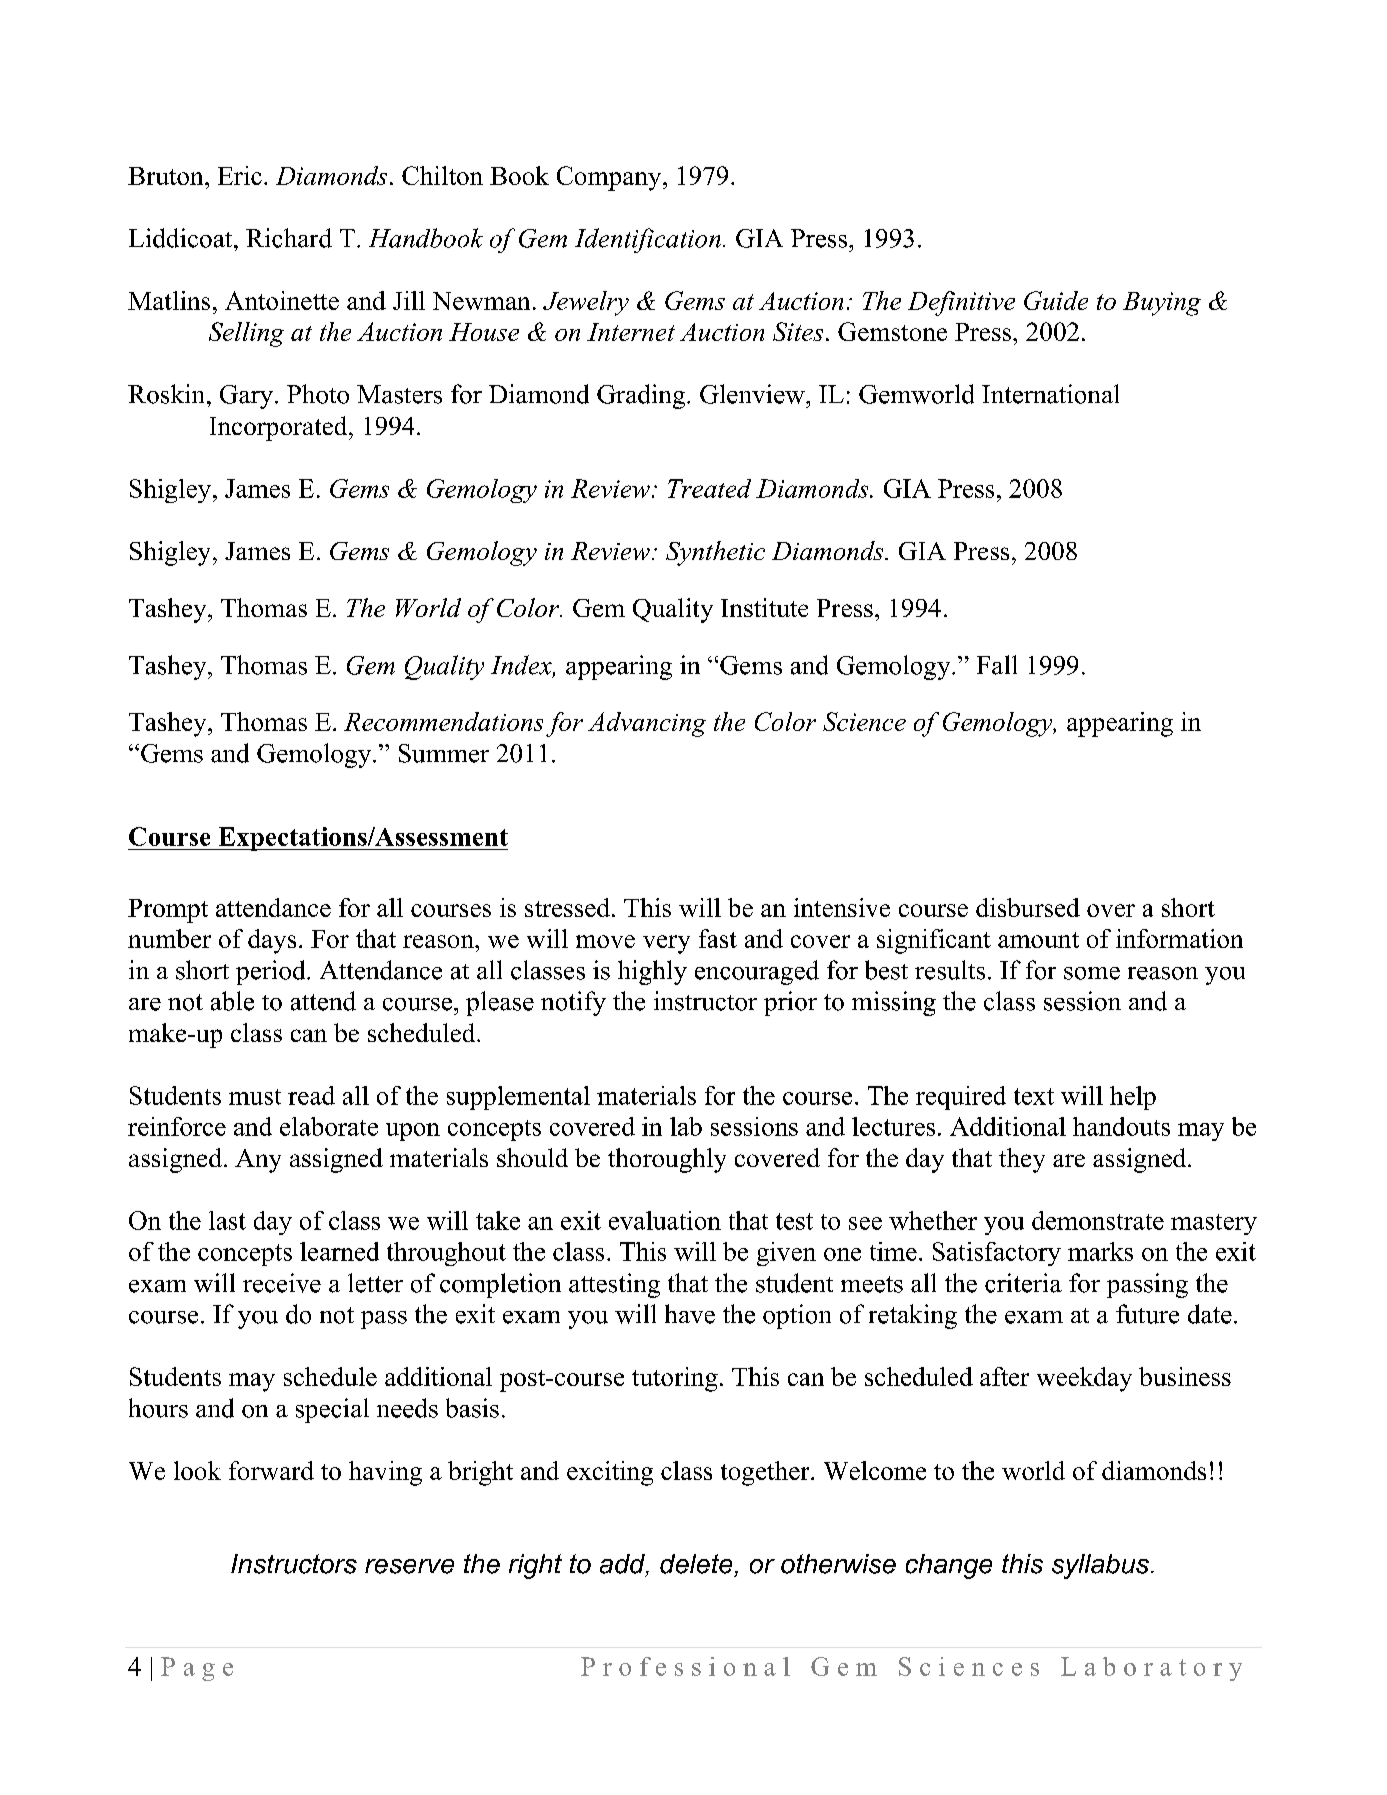  What do you see at coordinates (289, 238) in the screenshot?
I see `Richard` at bounding box center [289, 238].
